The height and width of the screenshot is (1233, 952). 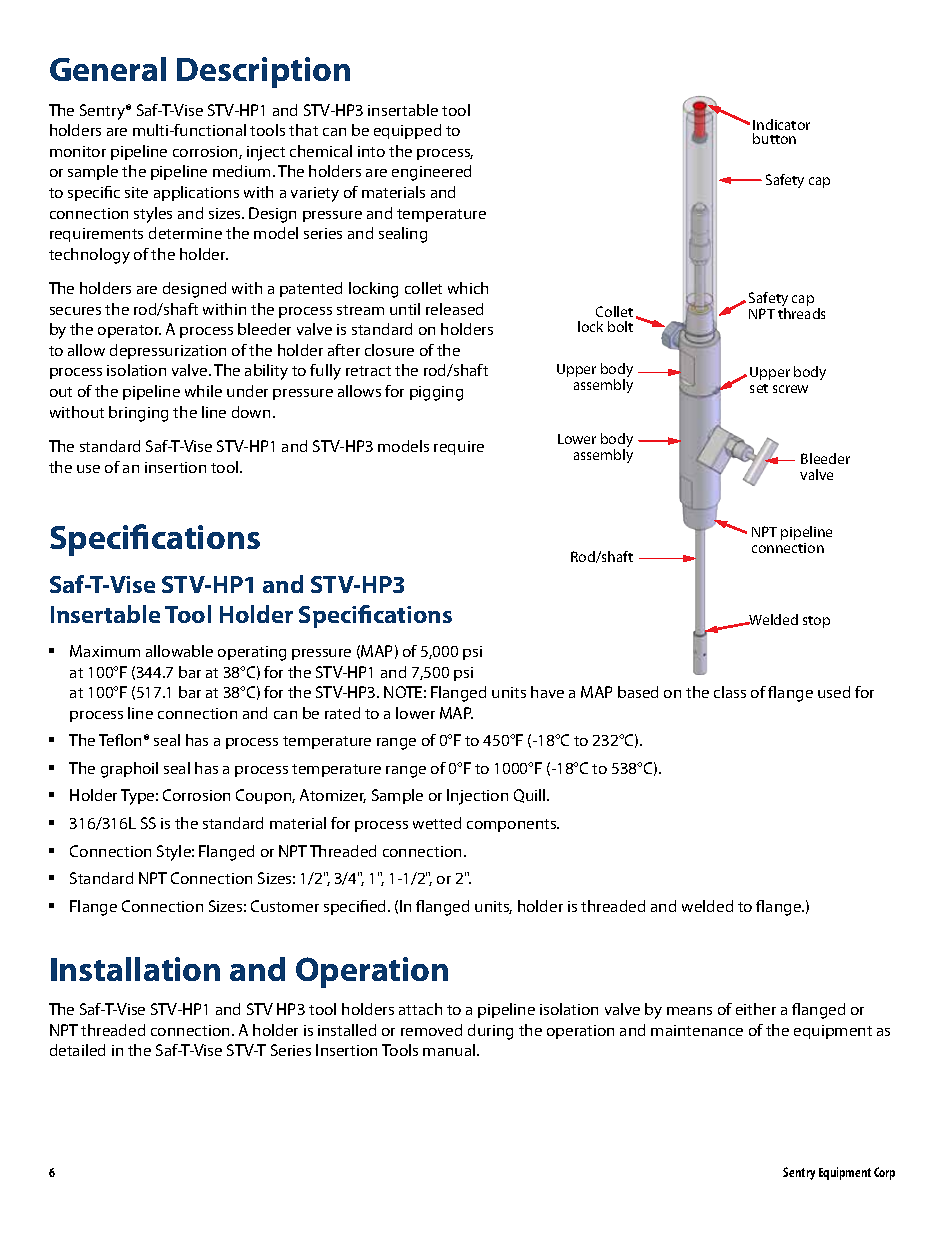 I want to click on depressurization, so click(x=168, y=351).
